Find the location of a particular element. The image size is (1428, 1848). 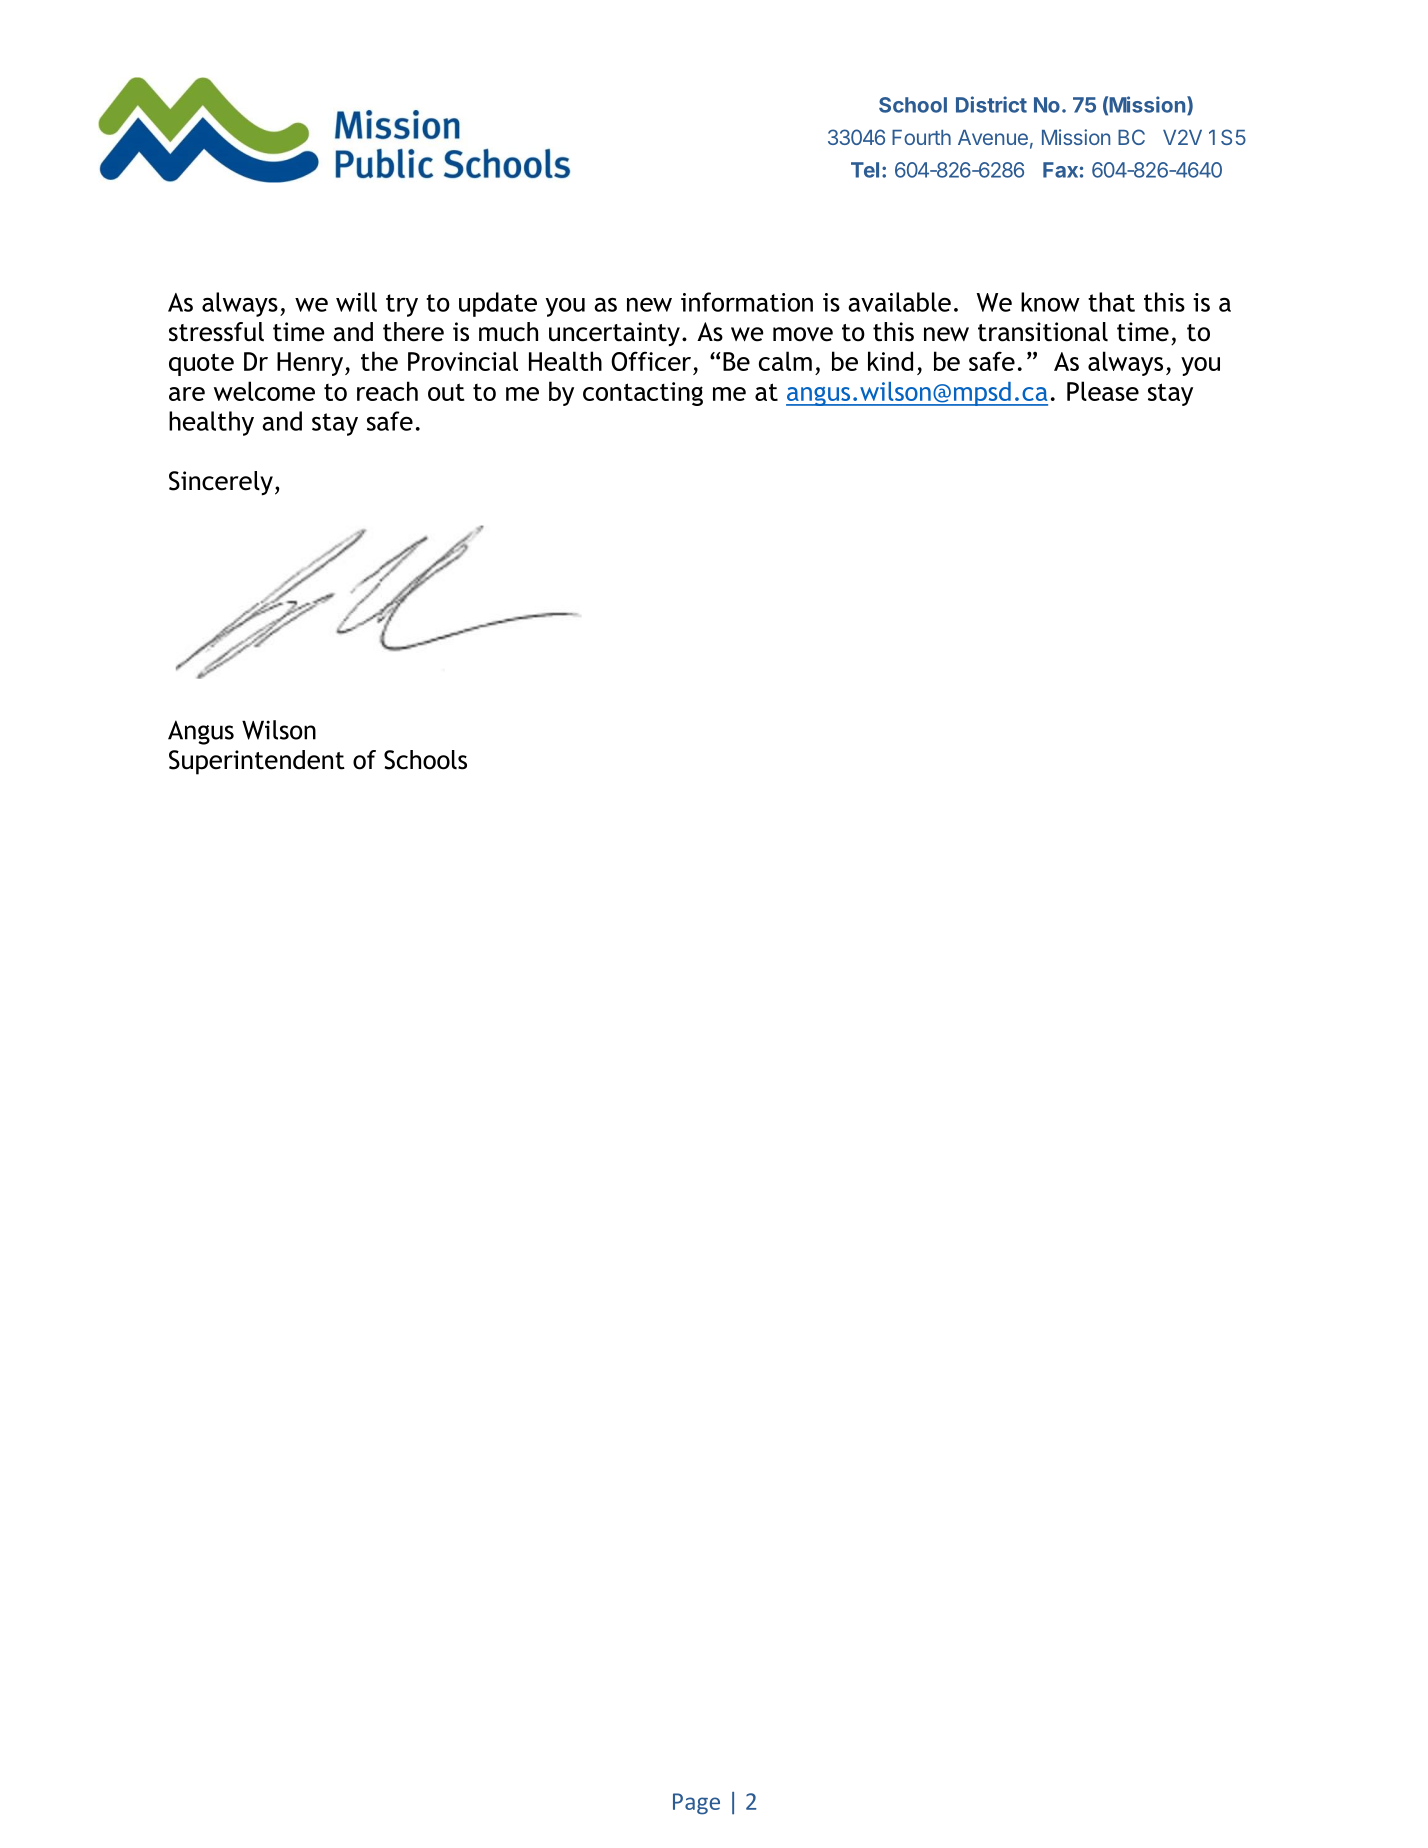

out is located at coordinates (446, 392).
